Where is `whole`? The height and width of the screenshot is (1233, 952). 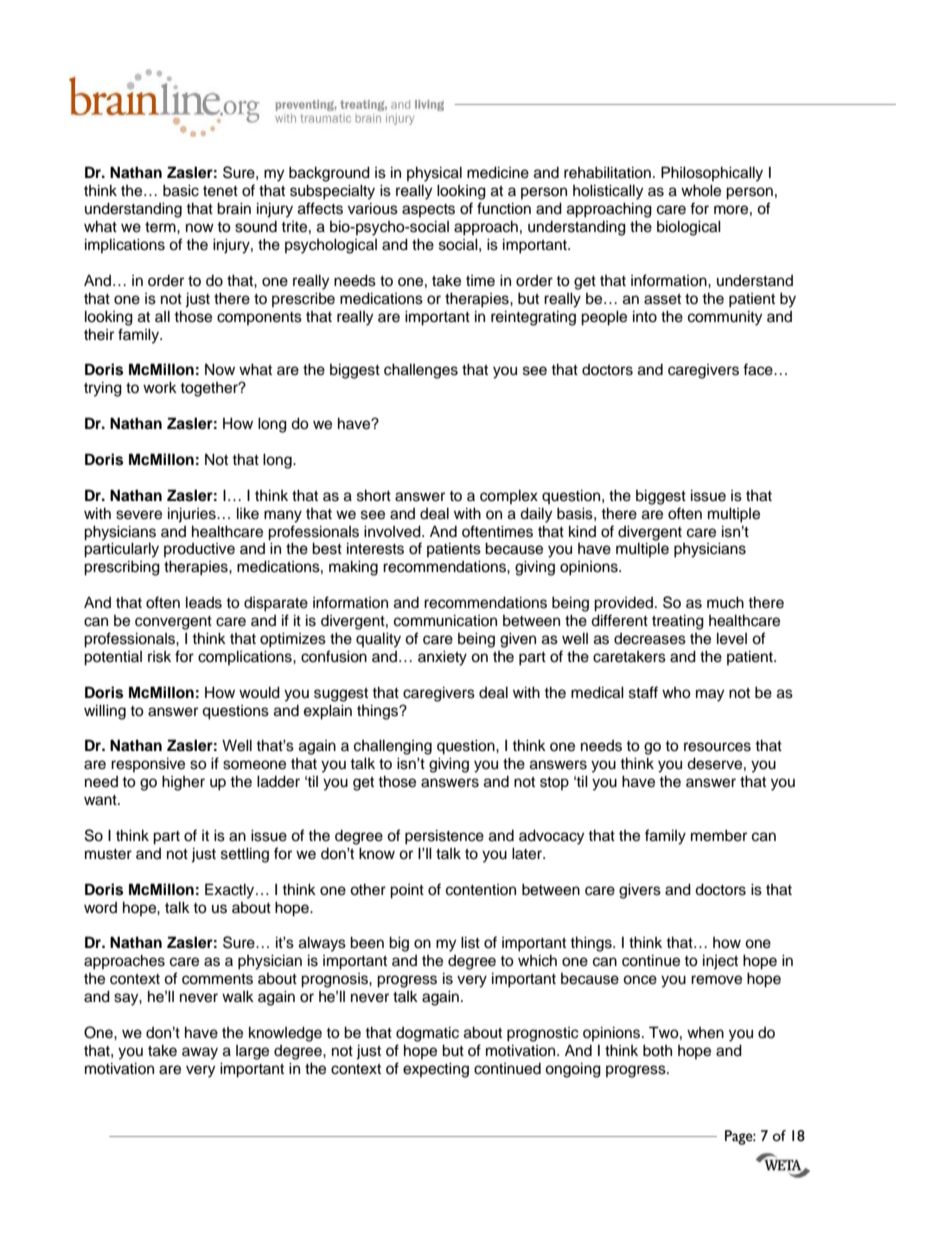 whole is located at coordinates (701, 190).
